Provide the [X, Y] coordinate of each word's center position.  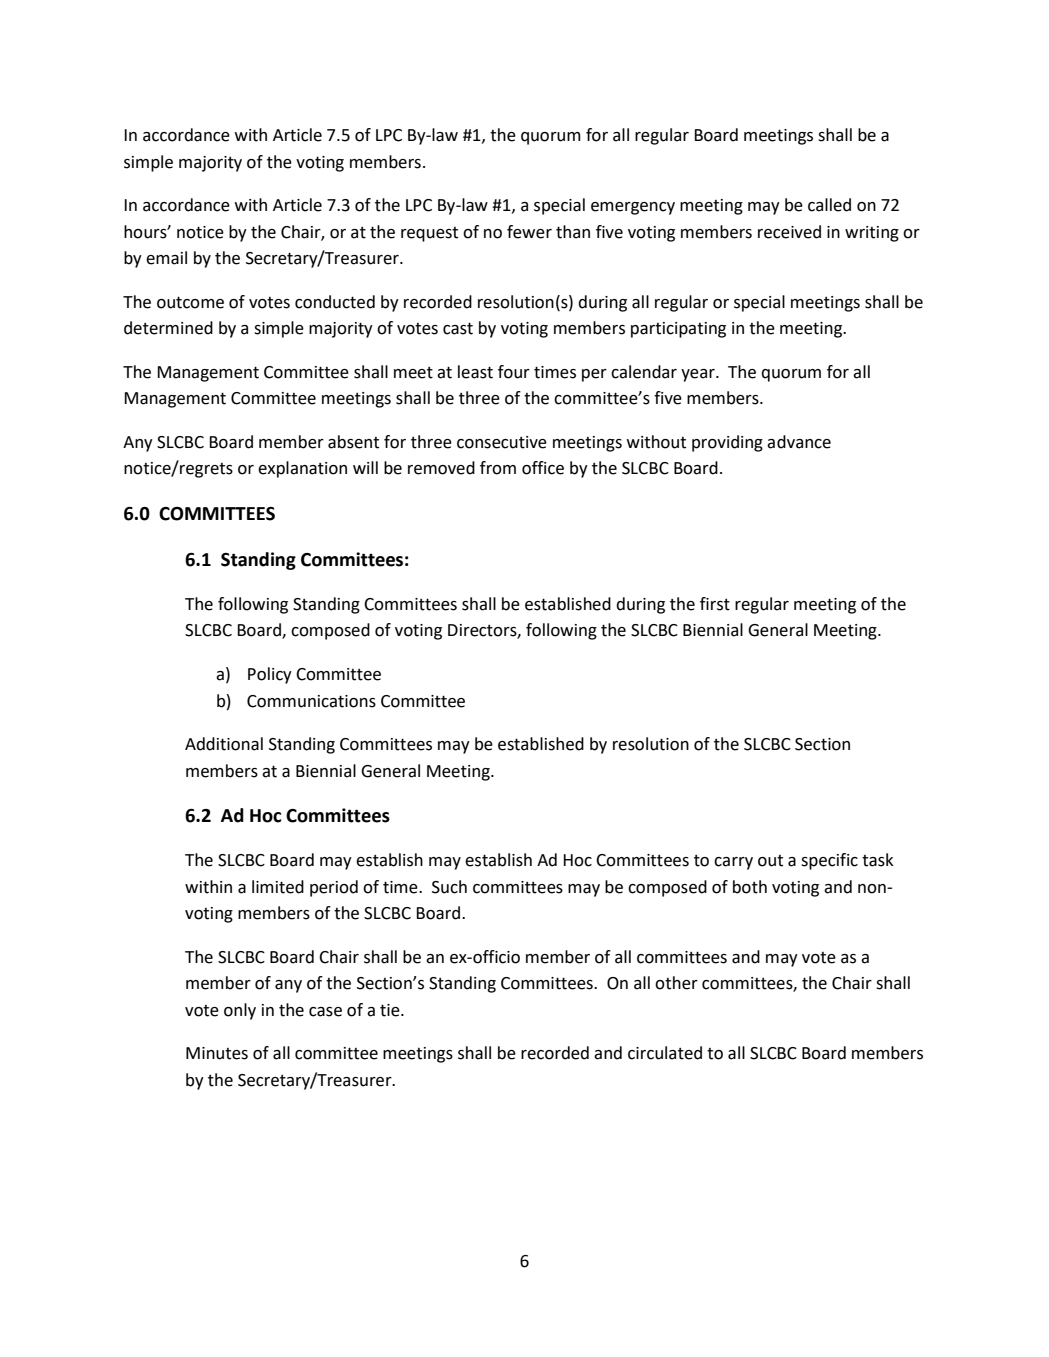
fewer [529, 232]
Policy [270, 675]
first [715, 604]
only [240, 1011]
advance [799, 442]
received [789, 232]
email [166, 258]
